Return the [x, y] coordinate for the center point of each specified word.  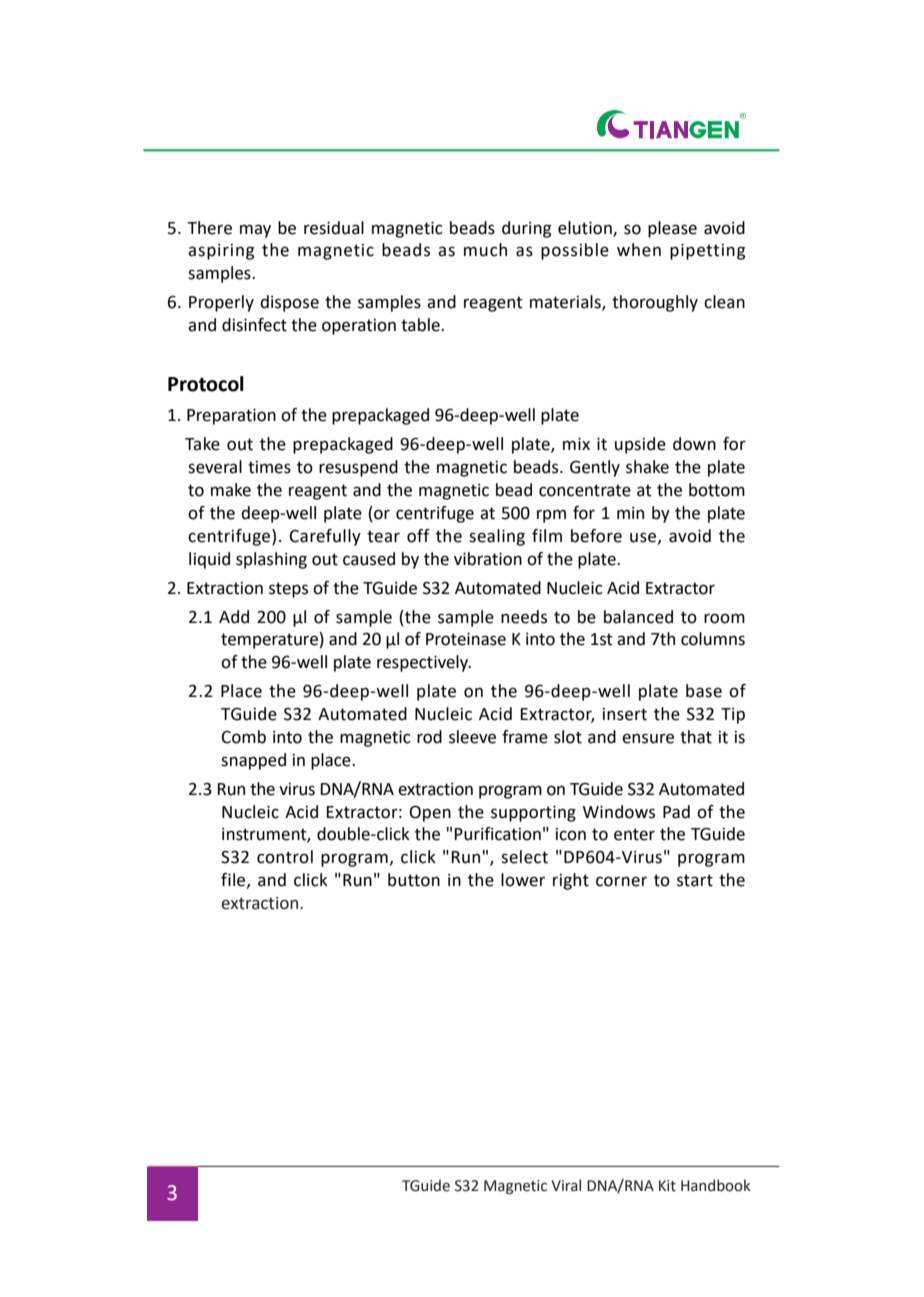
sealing [497, 537]
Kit [667, 1186]
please [672, 229]
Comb [243, 737]
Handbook [716, 1185]
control [285, 857]
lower [523, 880]
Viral [566, 1185]
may [255, 231]
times [269, 467]
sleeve [472, 737]
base [704, 691]
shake [647, 467]
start [695, 880]
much [485, 250]
